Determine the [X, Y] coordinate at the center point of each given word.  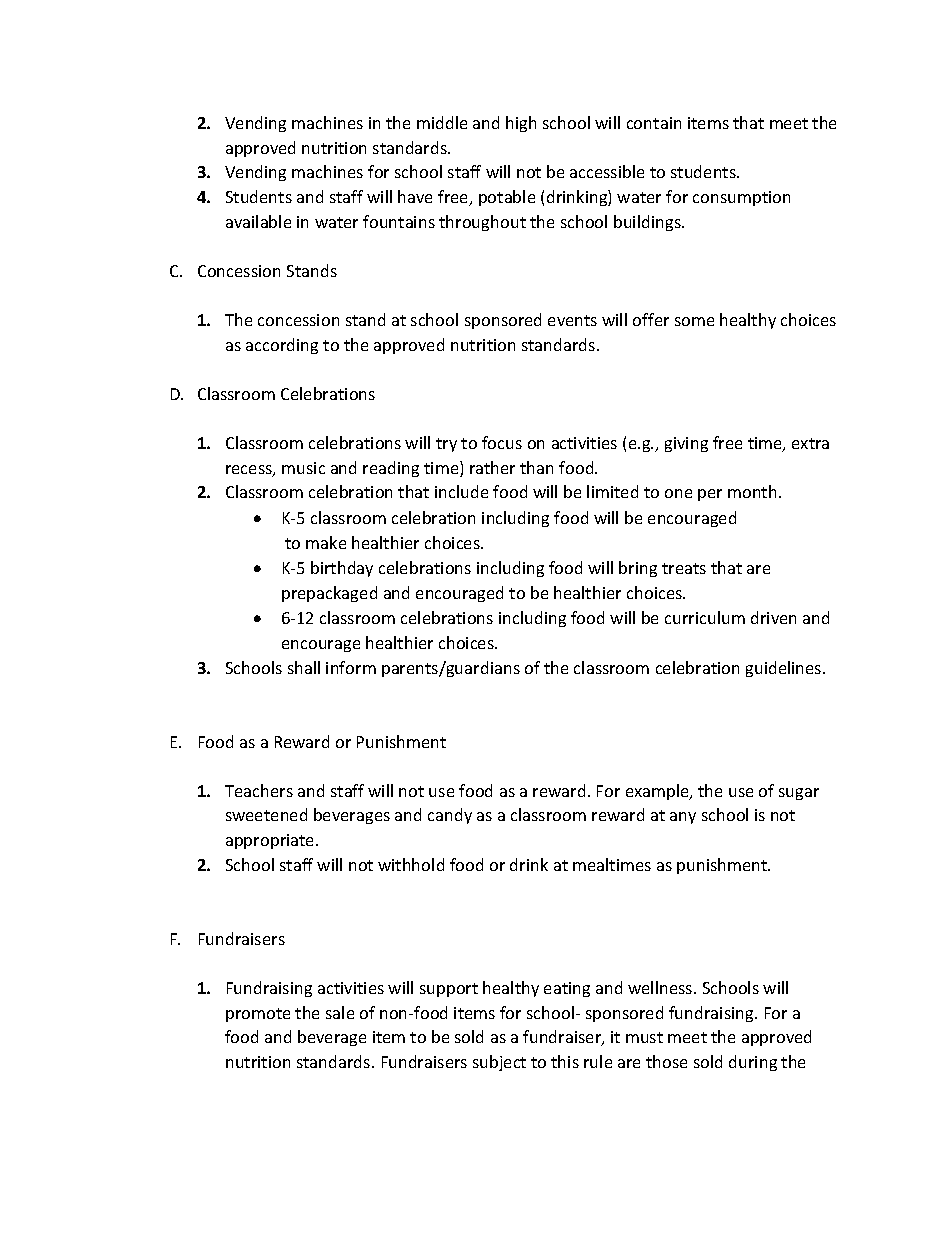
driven [773, 617]
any [683, 818]
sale [340, 1012]
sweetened [266, 814]
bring [638, 569]
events [572, 320]
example [658, 792]
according [282, 346]
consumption [741, 198]
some [694, 321]
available [258, 221]
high [521, 124]
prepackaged [329, 594]
